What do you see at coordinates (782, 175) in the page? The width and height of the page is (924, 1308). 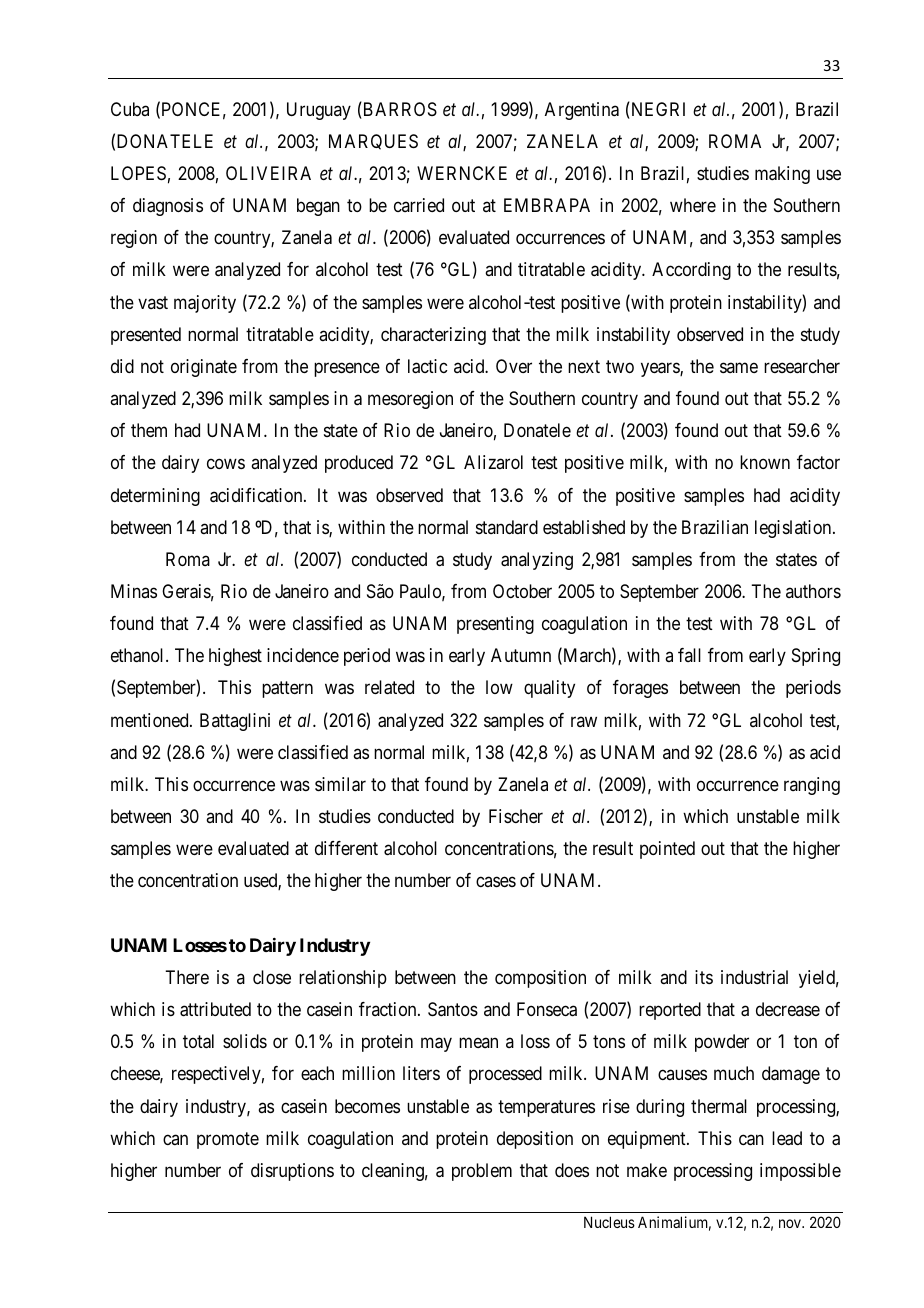 I see `making` at bounding box center [782, 175].
